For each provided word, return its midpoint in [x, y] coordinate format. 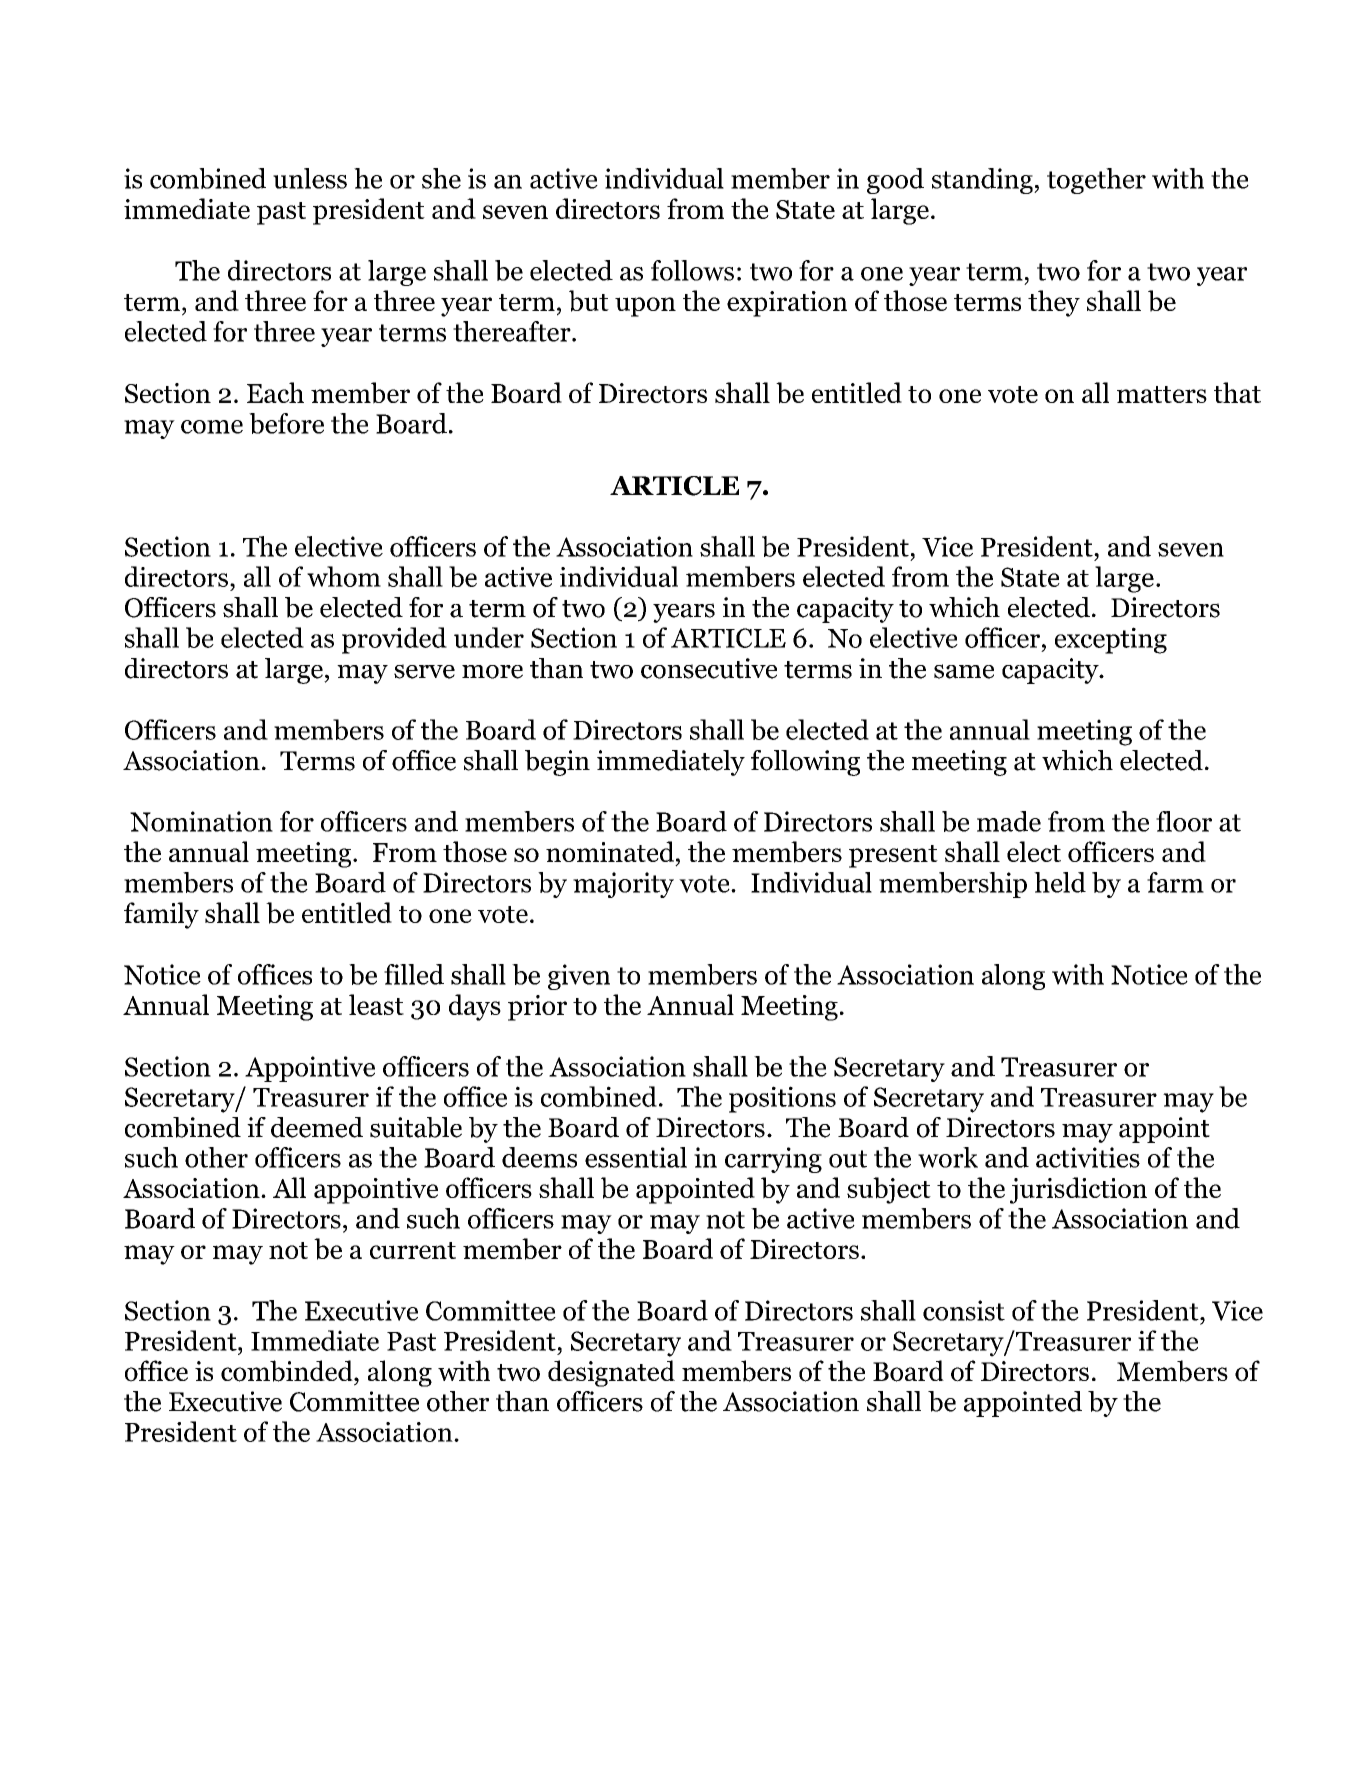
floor [1184, 821]
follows [692, 270]
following [805, 763]
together [1096, 181]
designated [611, 1373]
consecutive [709, 668]
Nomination [201, 821]
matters [1162, 394]
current [413, 1250]
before [286, 423]
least [376, 1004]
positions [782, 1099]
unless [310, 178]
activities [1088, 1157]
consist [964, 1310]
